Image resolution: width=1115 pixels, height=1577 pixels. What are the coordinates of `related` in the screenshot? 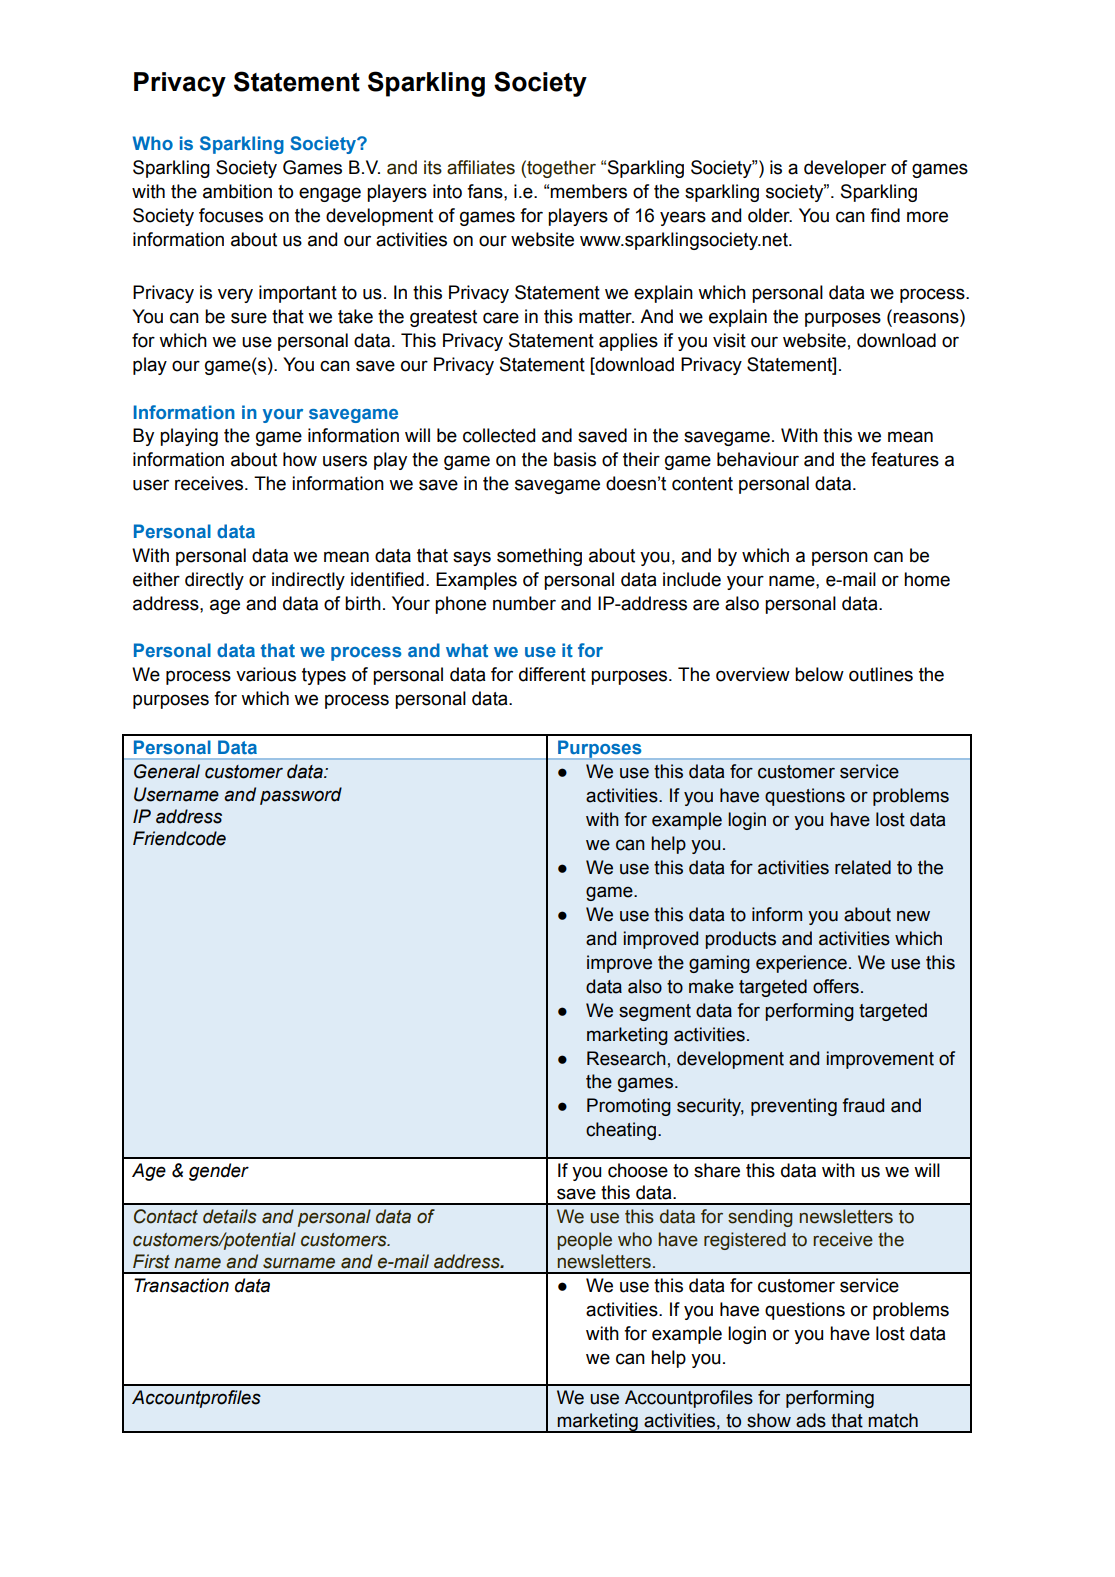 It's located at (863, 867).
